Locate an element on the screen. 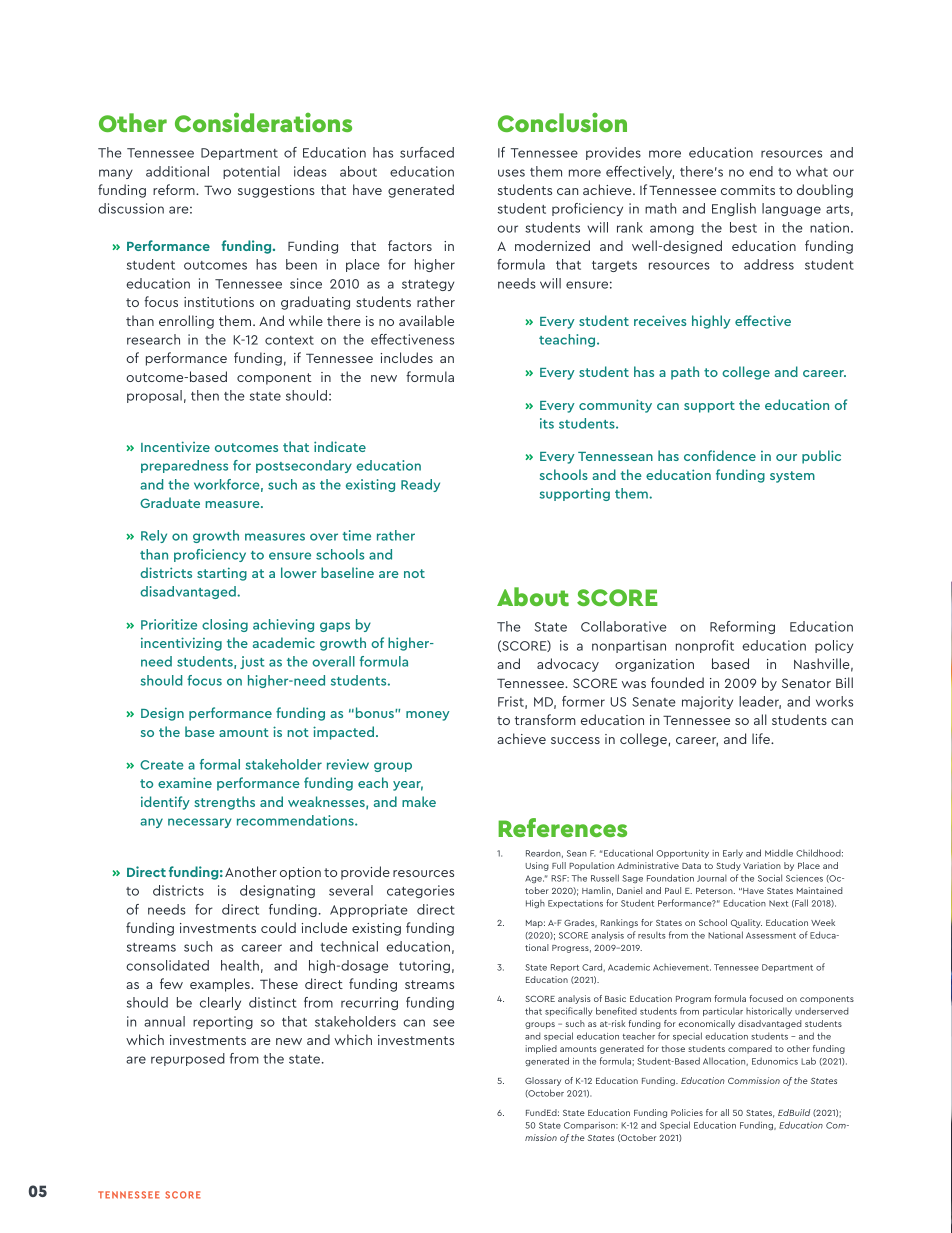 The width and height of the screenshot is (952, 1233). commits is located at coordinates (748, 190).
